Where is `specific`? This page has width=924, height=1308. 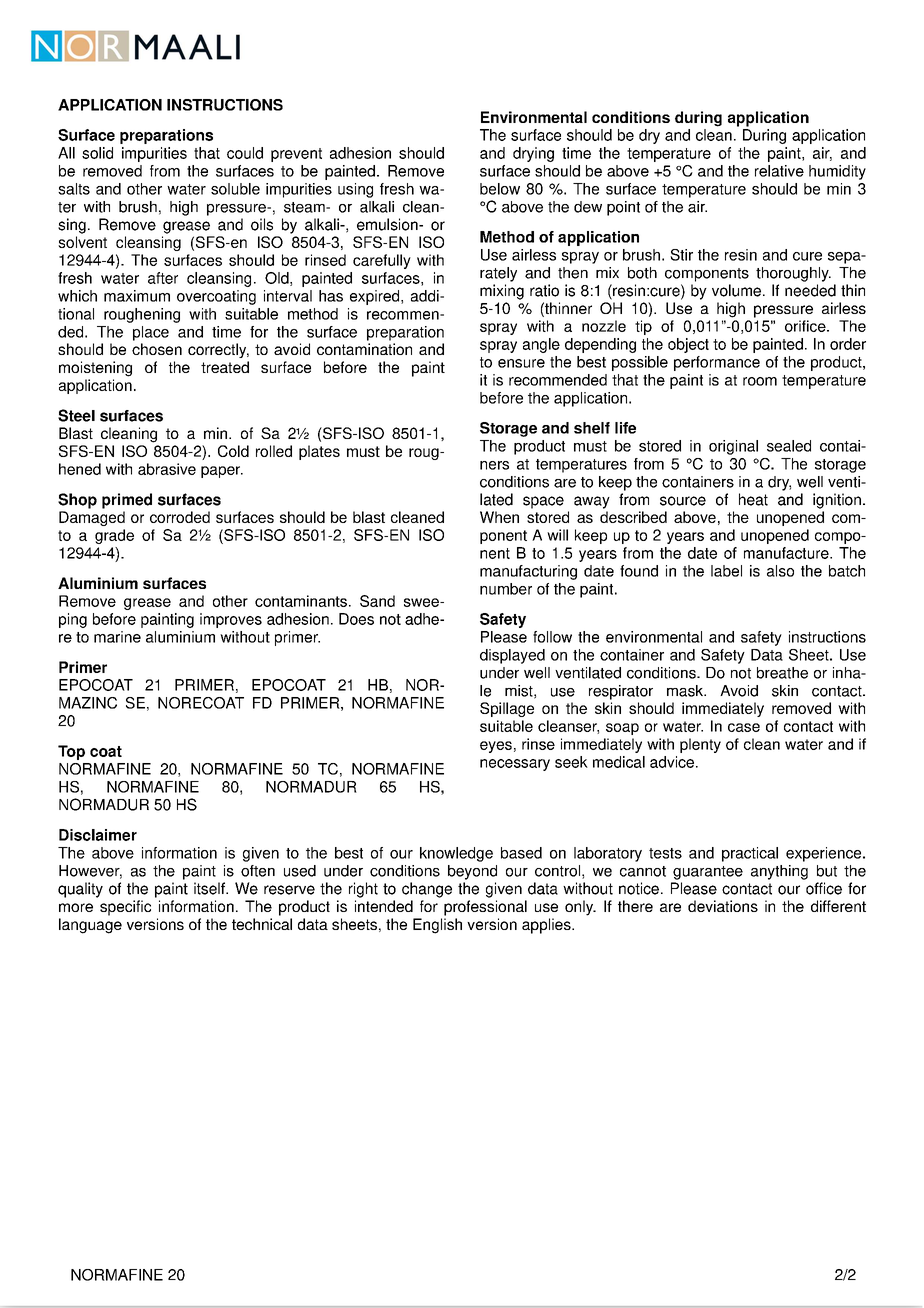
specific is located at coordinates (125, 908).
